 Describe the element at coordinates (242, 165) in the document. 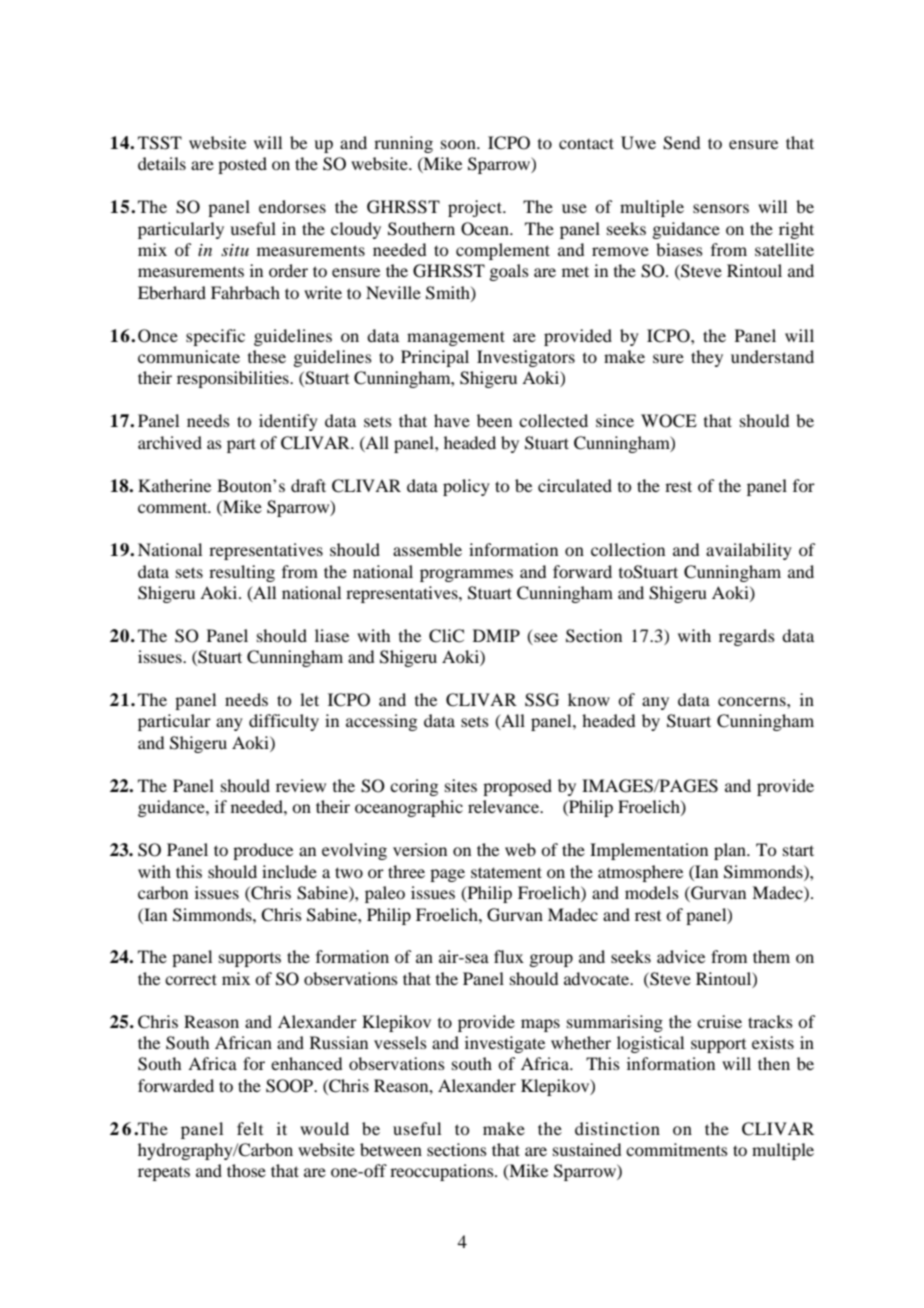

I see `posted` at that location.
